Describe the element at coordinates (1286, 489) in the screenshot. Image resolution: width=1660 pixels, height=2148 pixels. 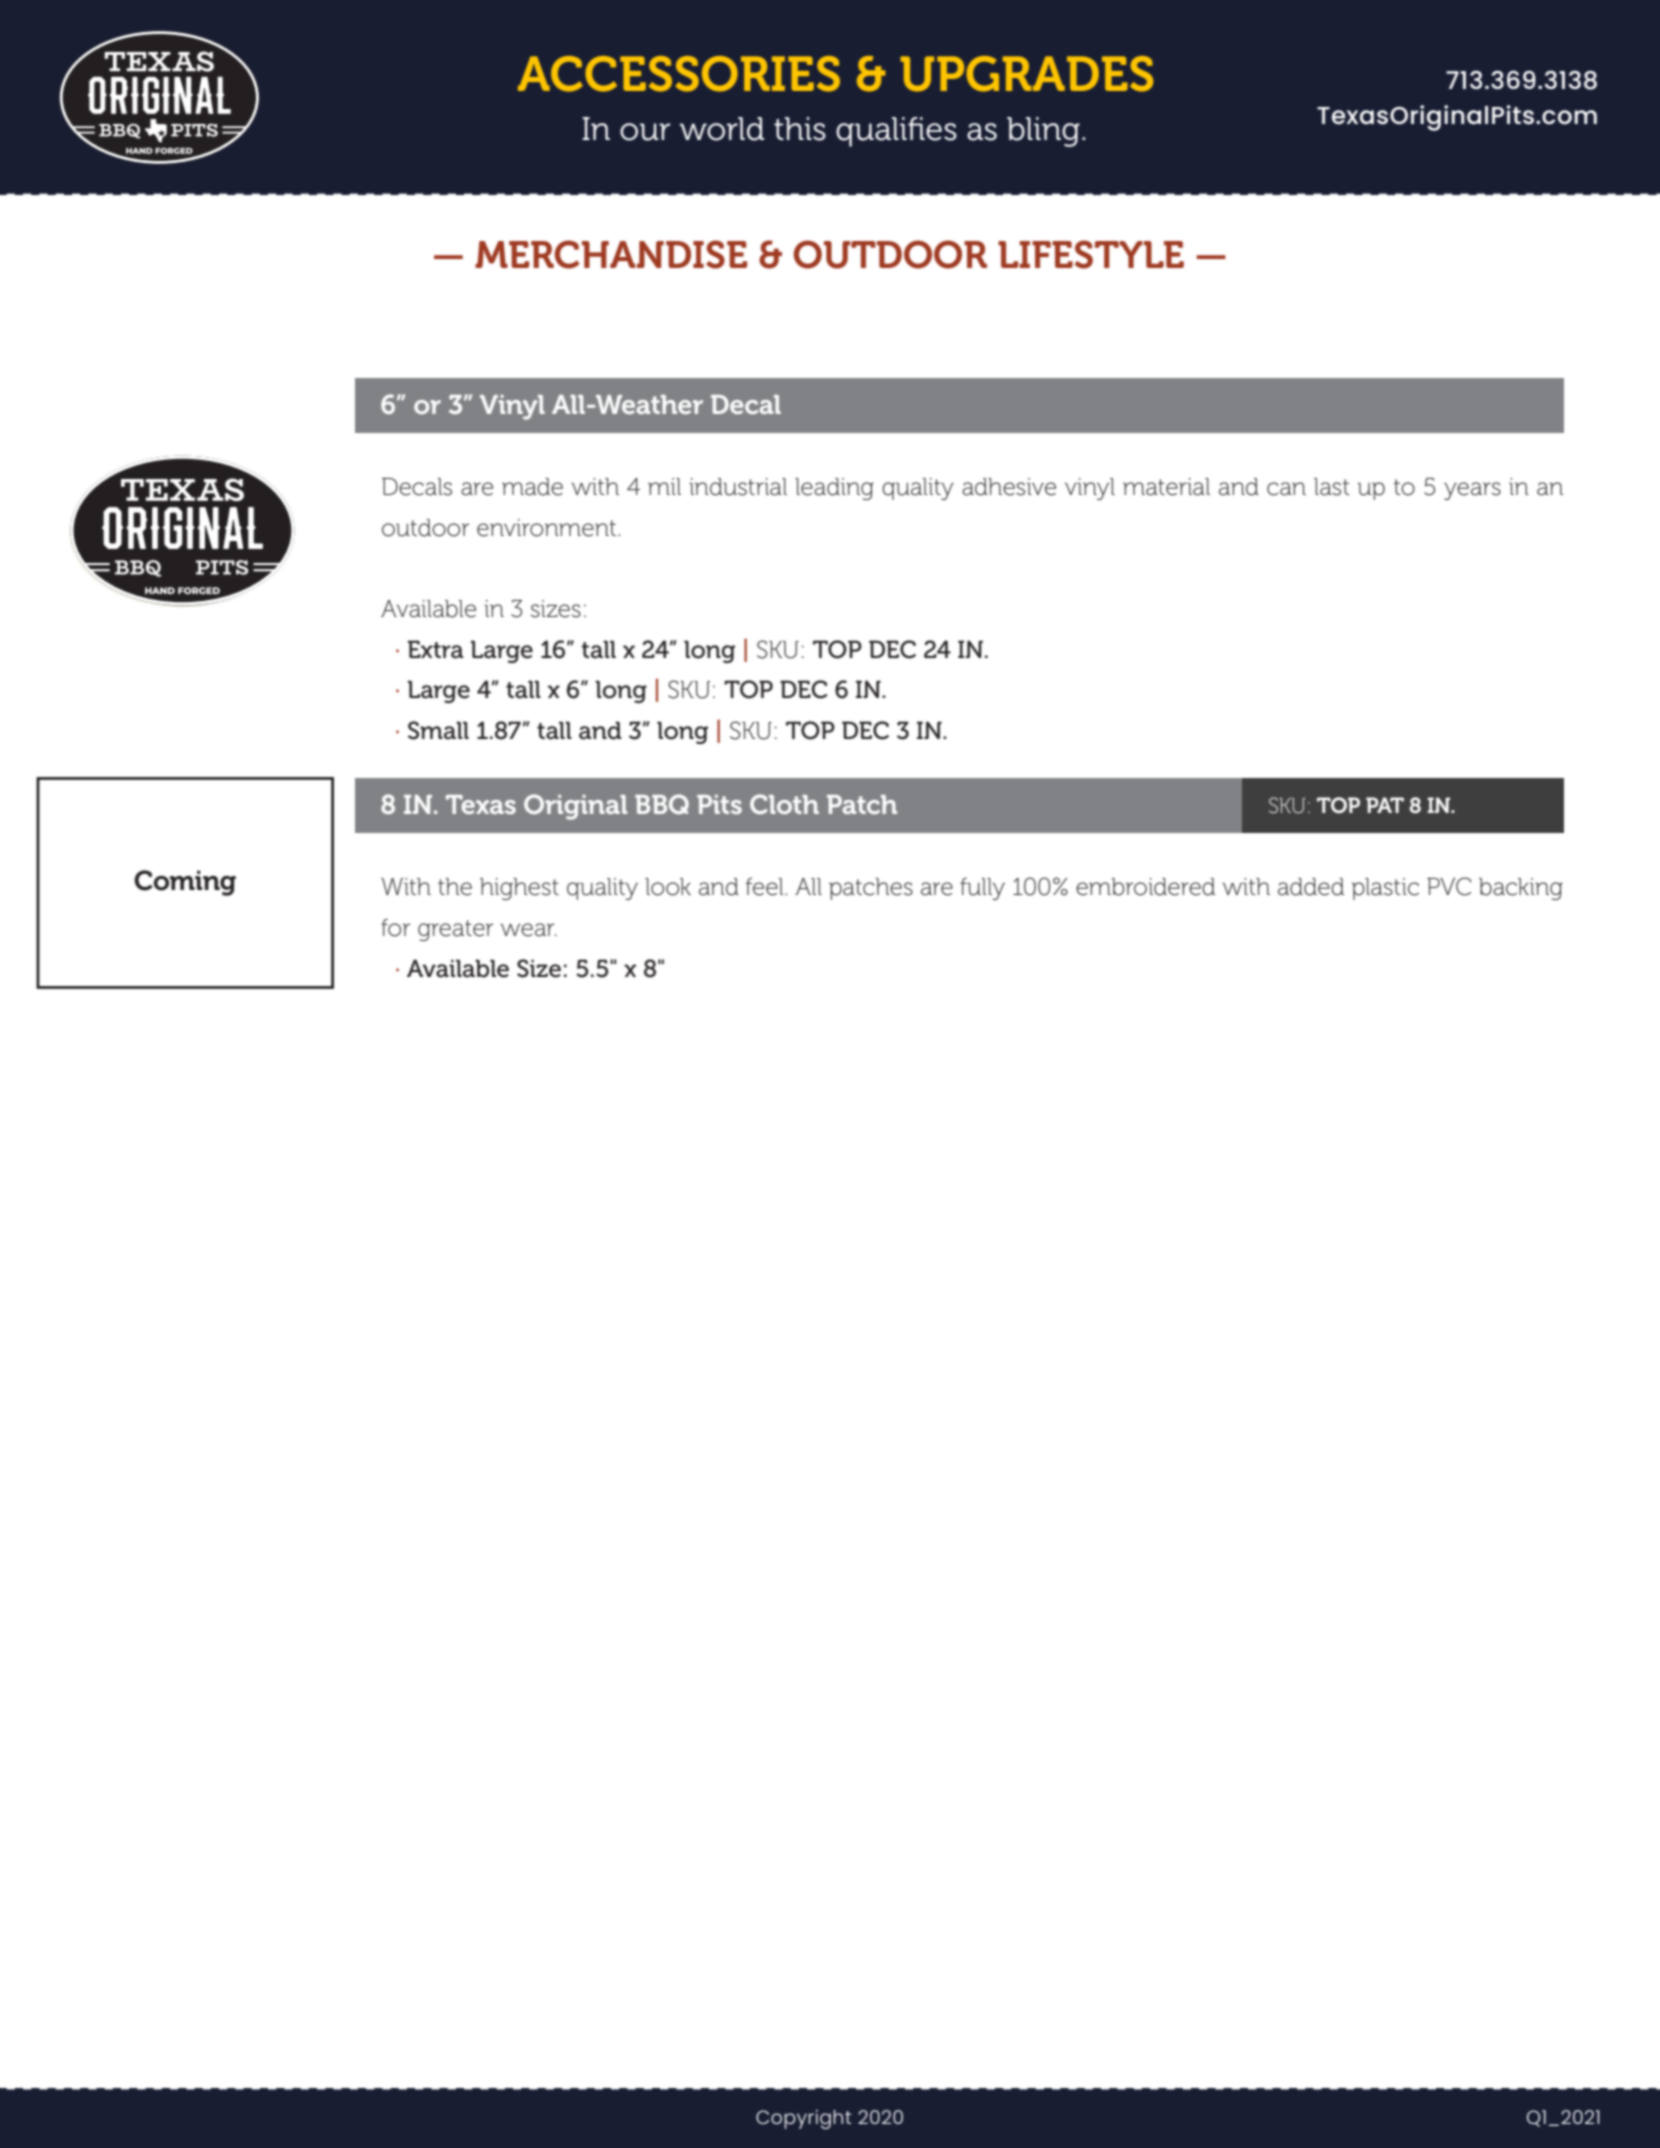
I see `can` at that location.
